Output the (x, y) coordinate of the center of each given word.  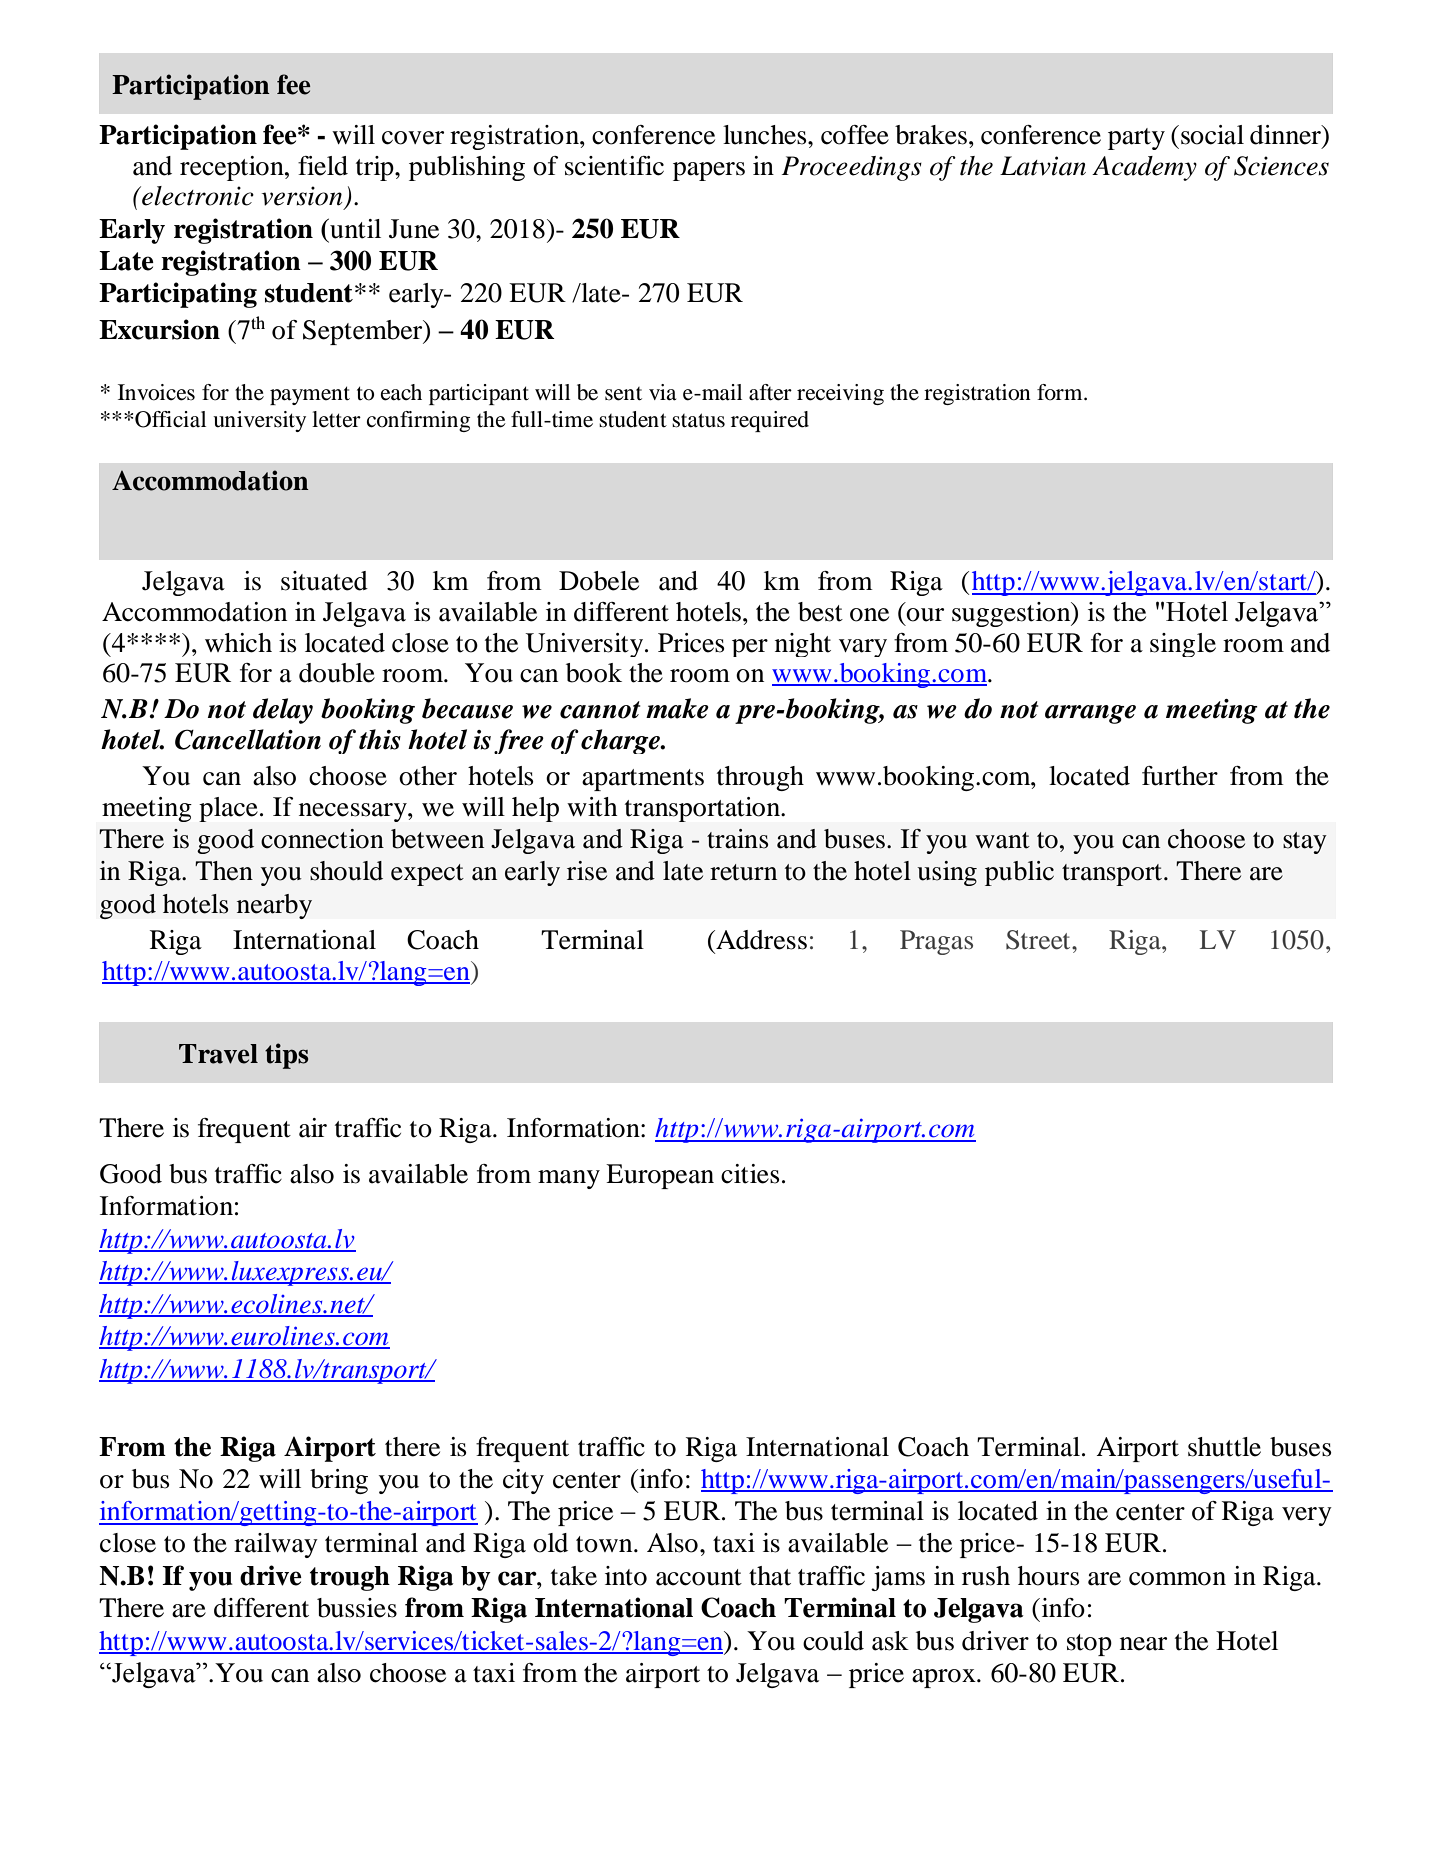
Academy (1144, 168)
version (301, 196)
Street (1039, 940)
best (820, 612)
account (699, 1577)
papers (709, 171)
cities (750, 1174)
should (346, 871)
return (743, 872)
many (569, 1179)
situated (324, 581)
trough (350, 1578)
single (1183, 645)
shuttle (1224, 1447)
